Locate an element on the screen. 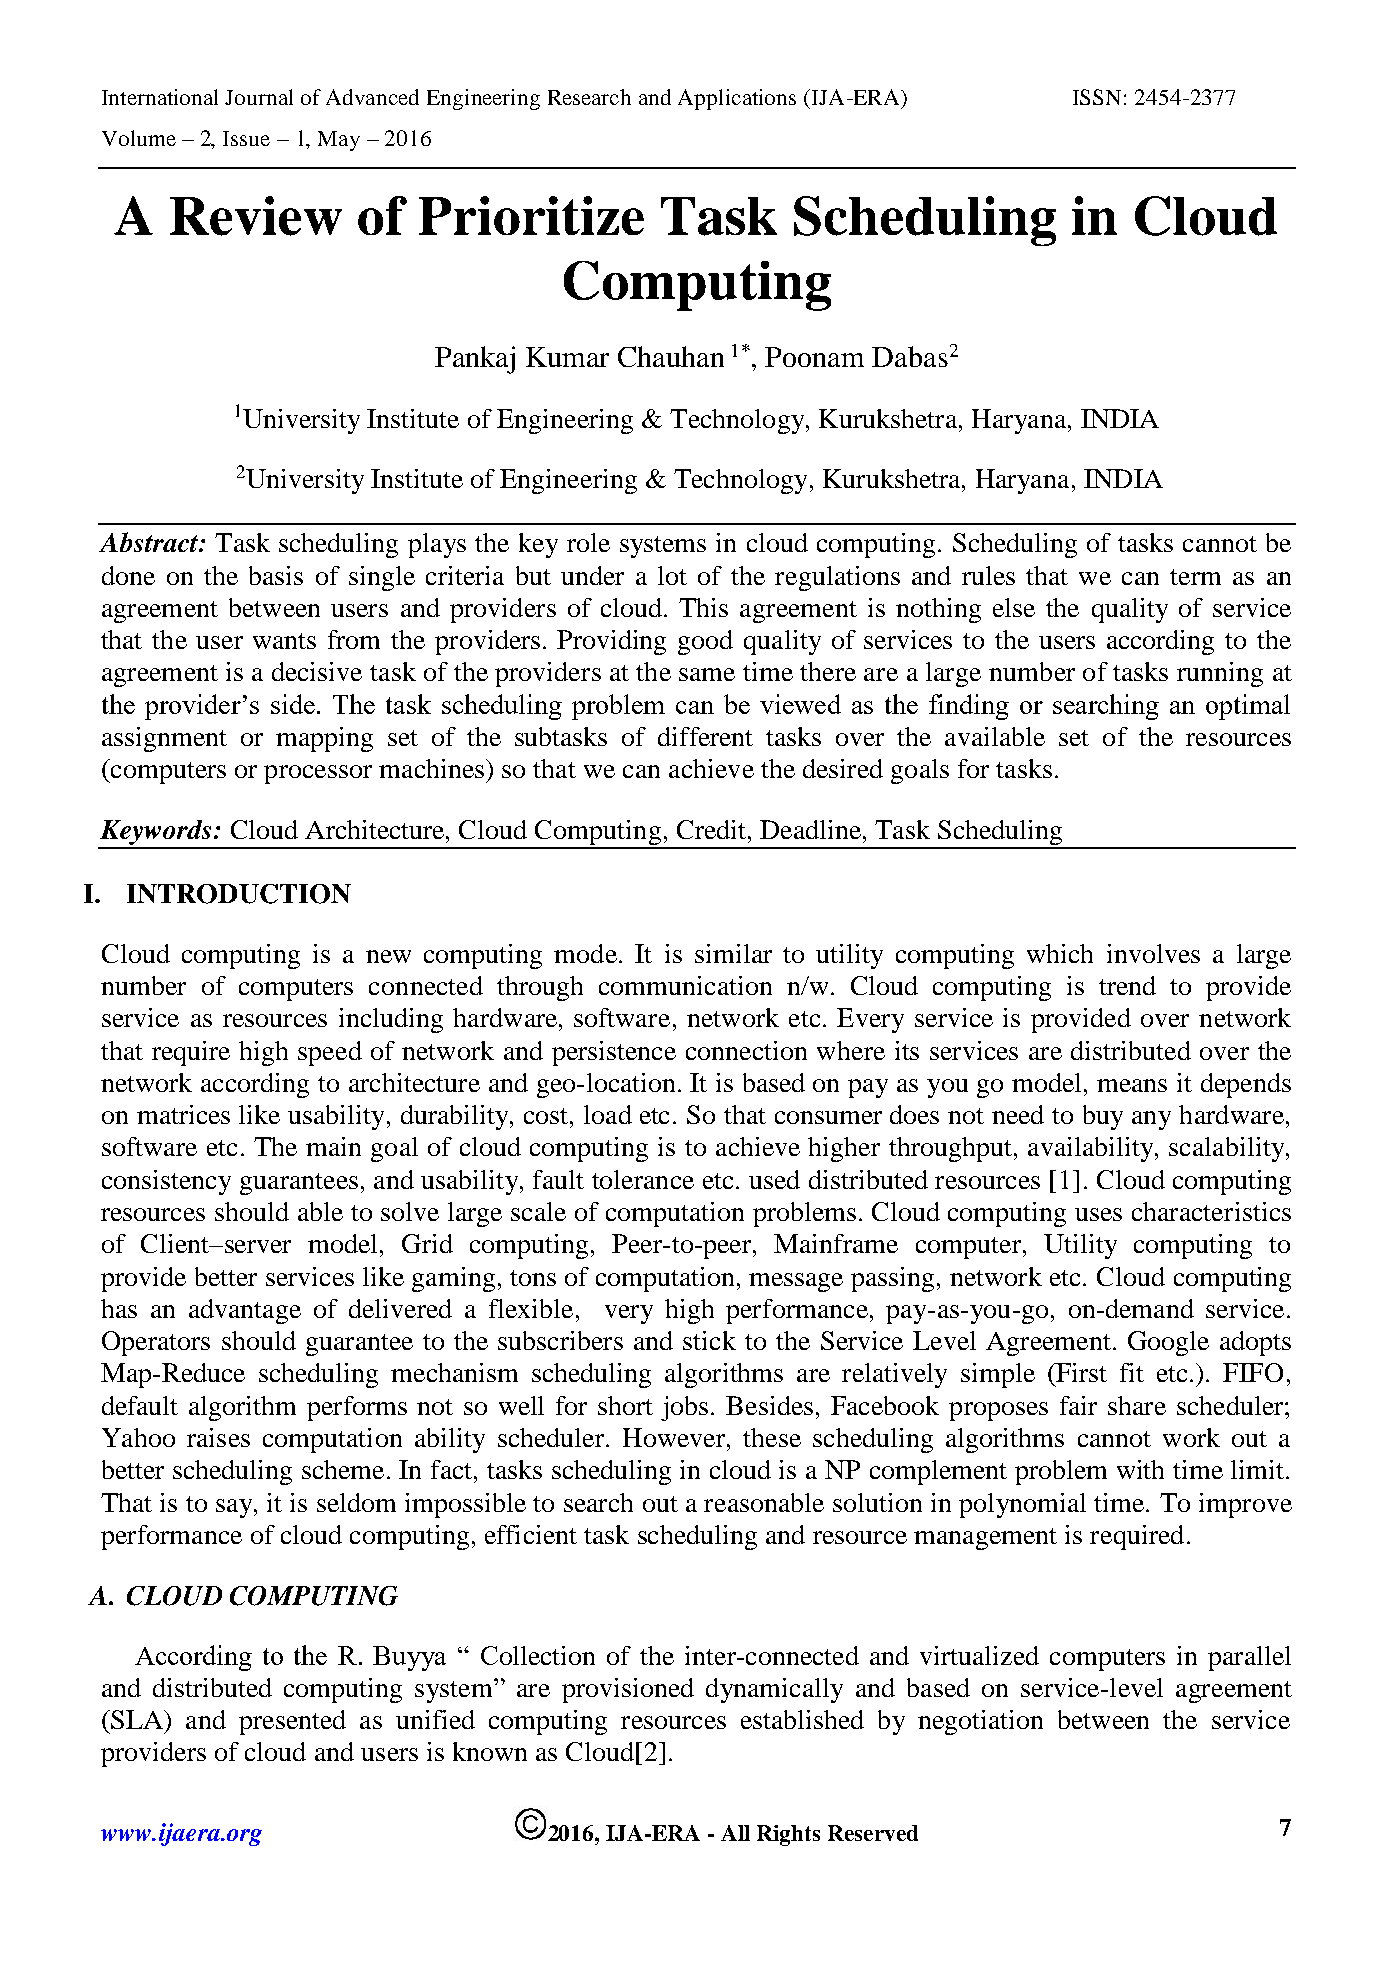 This screenshot has height=1969, width=1393. Issue is located at coordinates (246, 138).
